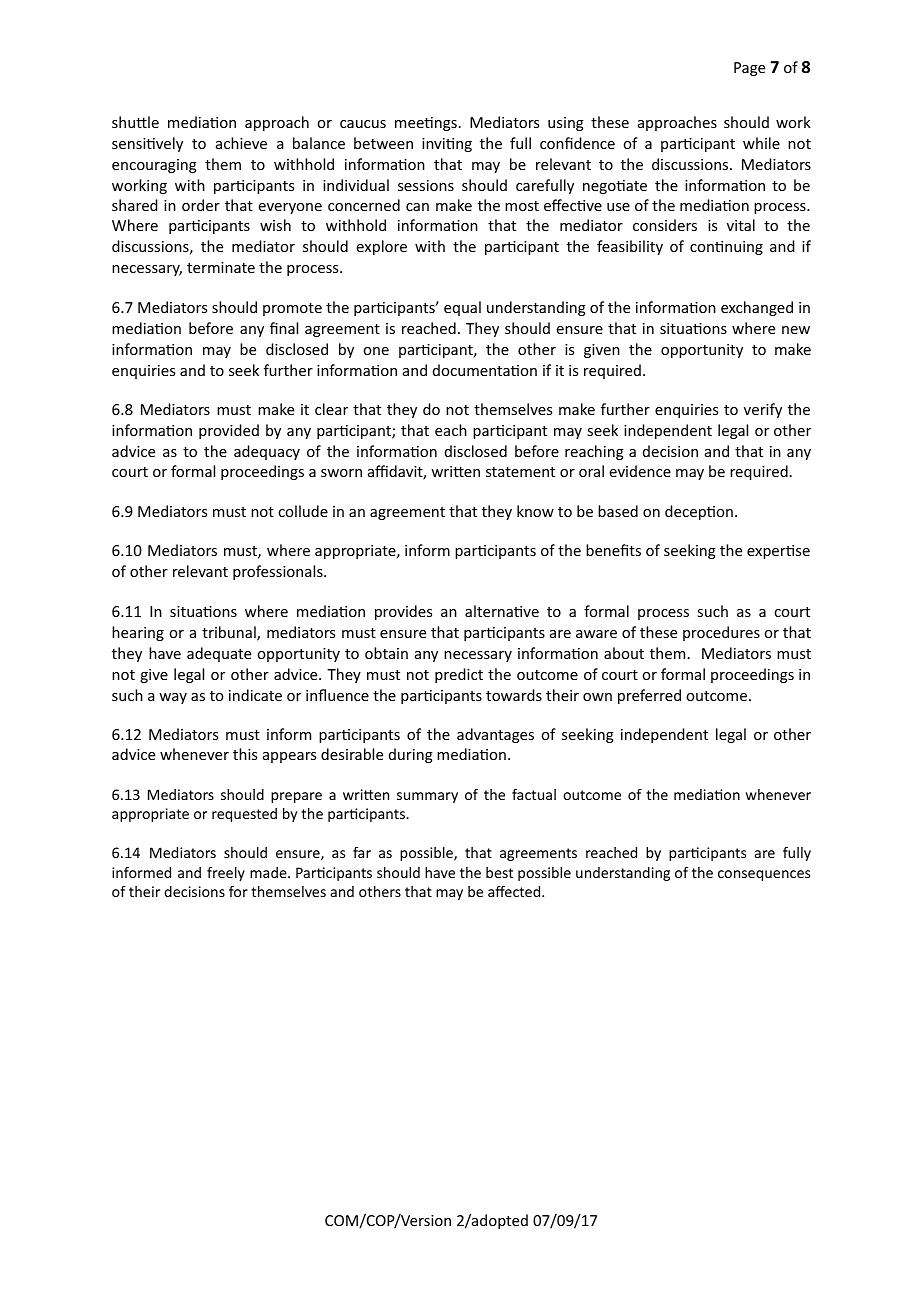 The width and height of the screenshot is (924, 1310). What do you see at coordinates (459, 675) in the screenshot?
I see `predict` at bounding box center [459, 675].
